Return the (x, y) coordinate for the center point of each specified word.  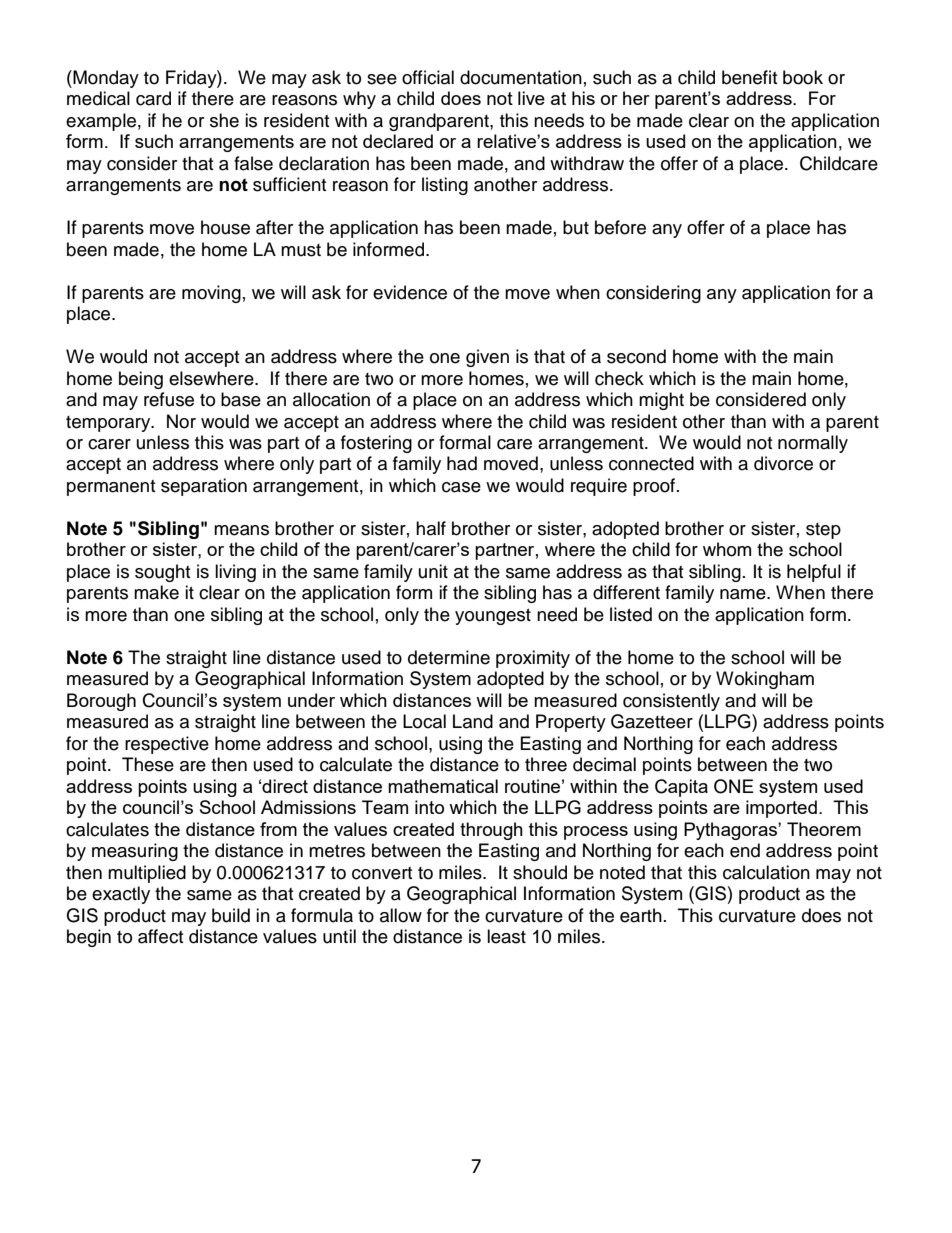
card (153, 98)
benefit (749, 77)
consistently (671, 702)
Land (473, 721)
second (636, 356)
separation (204, 487)
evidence (410, 292)
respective (167, 745)
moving (211, 294)
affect (160, 936)
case (461, 487)
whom (727, 549)
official (428, 77)
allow (401, 915)
